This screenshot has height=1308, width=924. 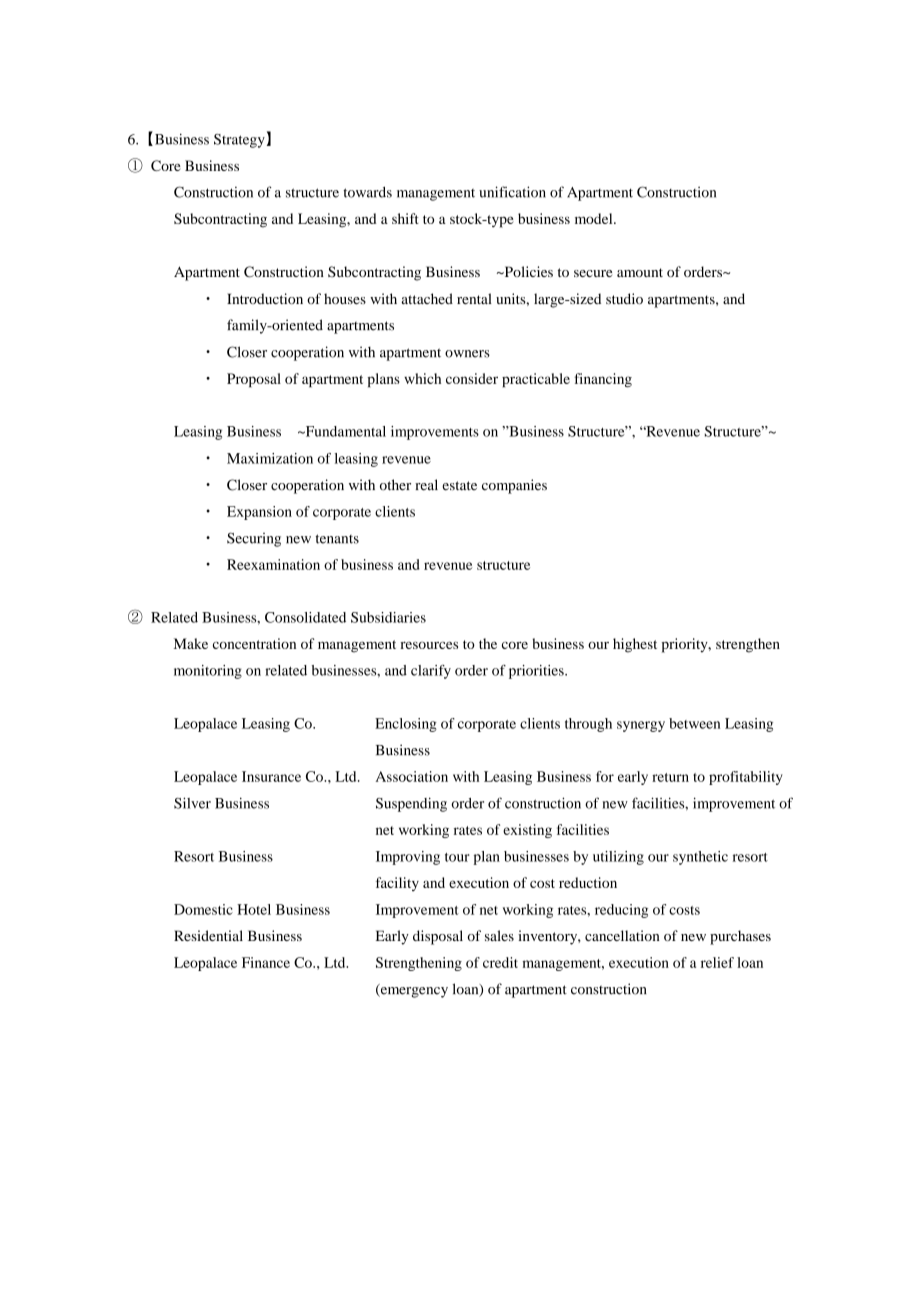 I want to click on Proposal, so click(x=254, y=380).
